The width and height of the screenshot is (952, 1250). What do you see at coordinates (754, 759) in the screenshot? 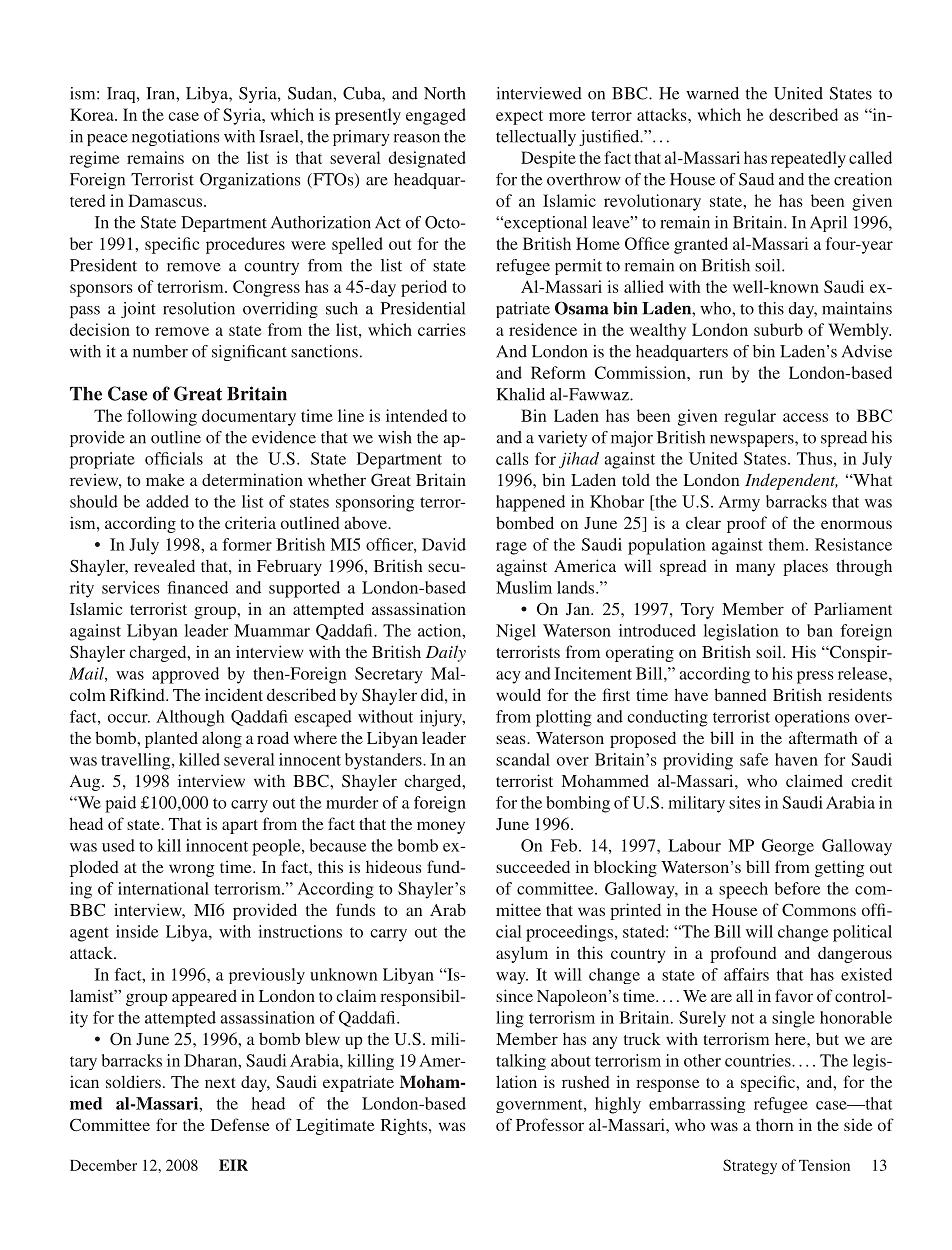
I see `safe` at bounding box center [754, 759].
